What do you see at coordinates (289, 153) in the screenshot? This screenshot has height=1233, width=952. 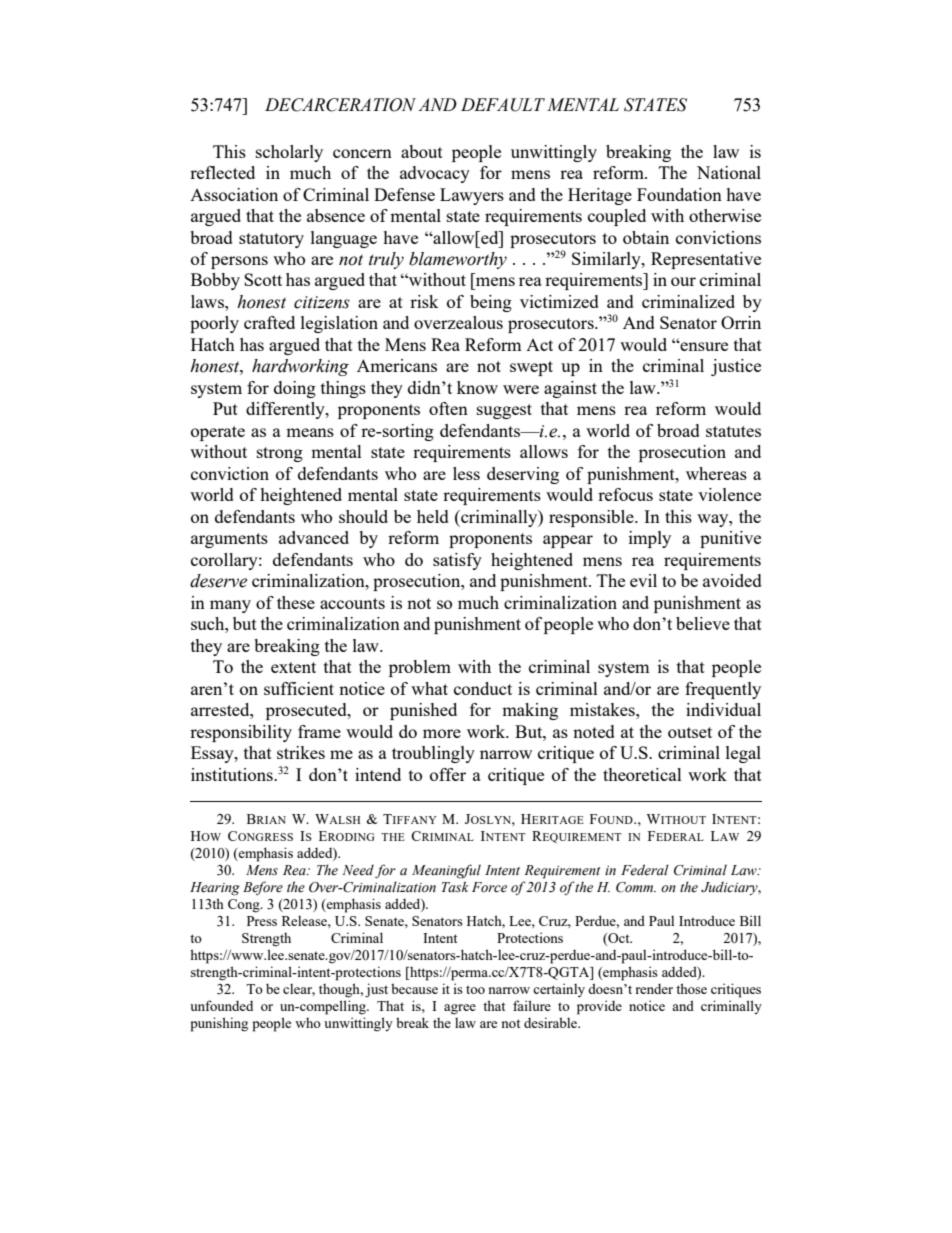 I see `scholarly` at bounding box center [289, 153].
